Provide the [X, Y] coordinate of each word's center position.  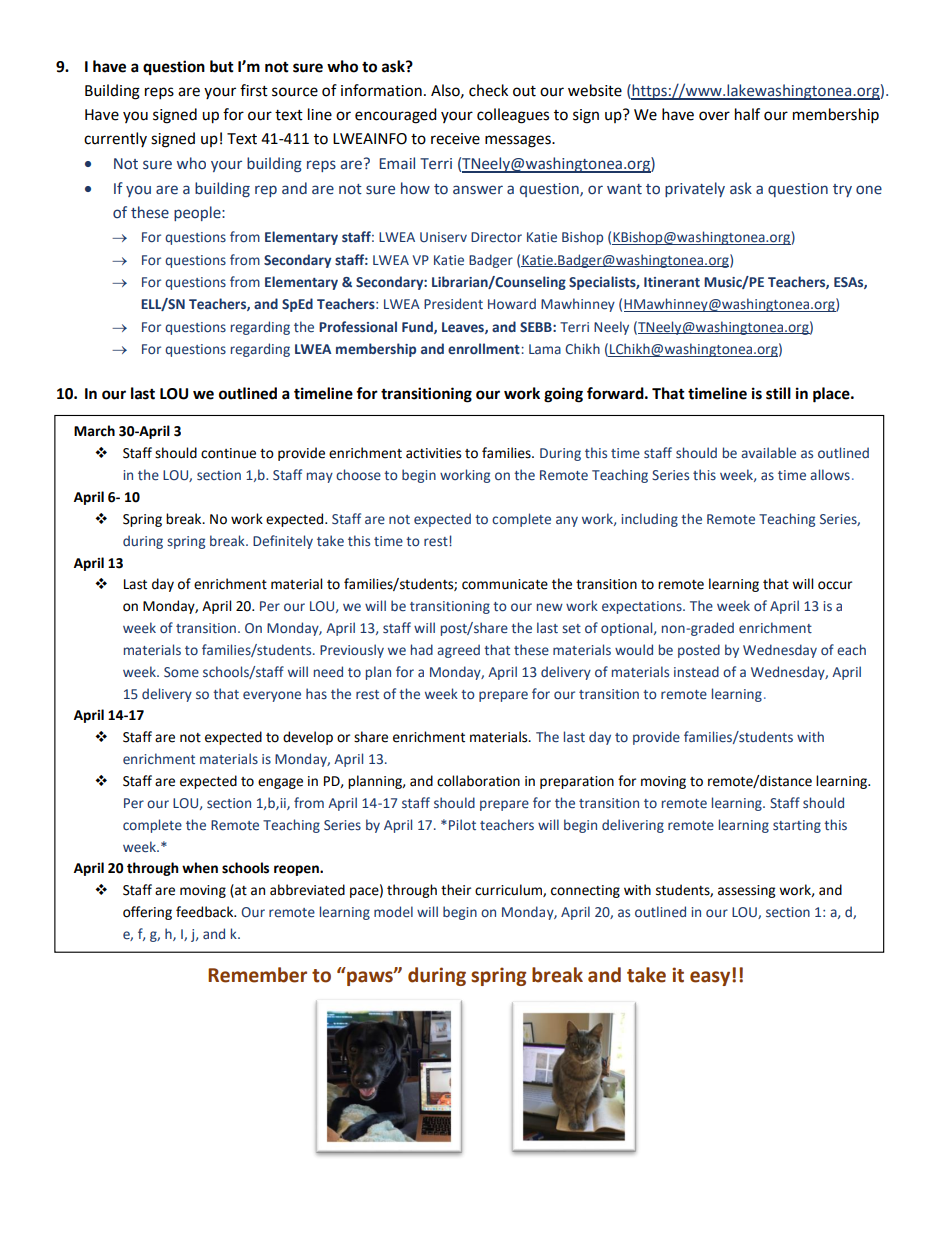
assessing [746, 891]
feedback [206, 912]
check [488, 90]
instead [696, 672]
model [393, 912]
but [222, 66]
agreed [458, 651]
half [747, 114]
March [94, 431]
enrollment [485, 349]
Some [181, 672]
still [778, 393]
